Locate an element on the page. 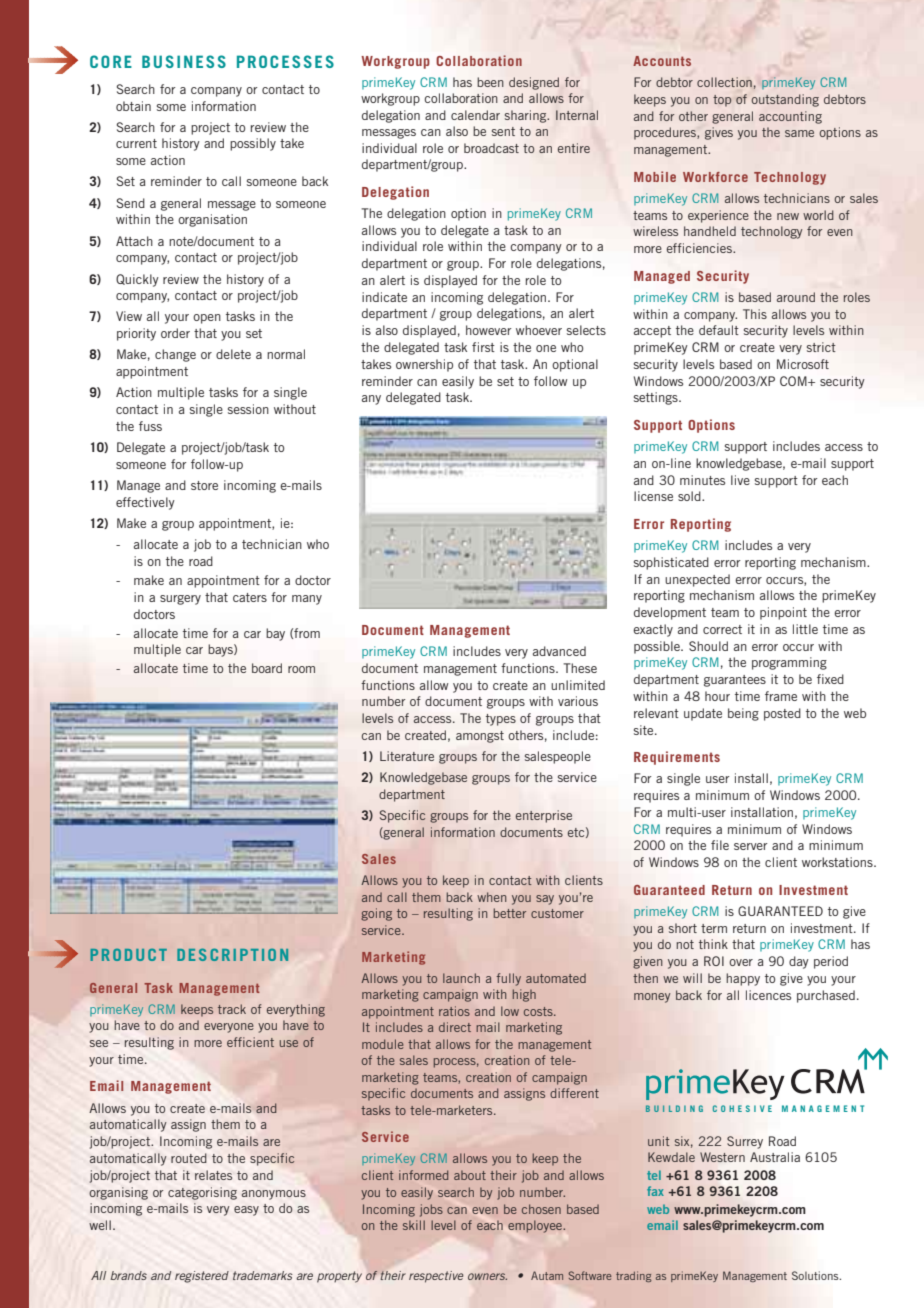  BUSINESS is located at coordinates (184, 61).
